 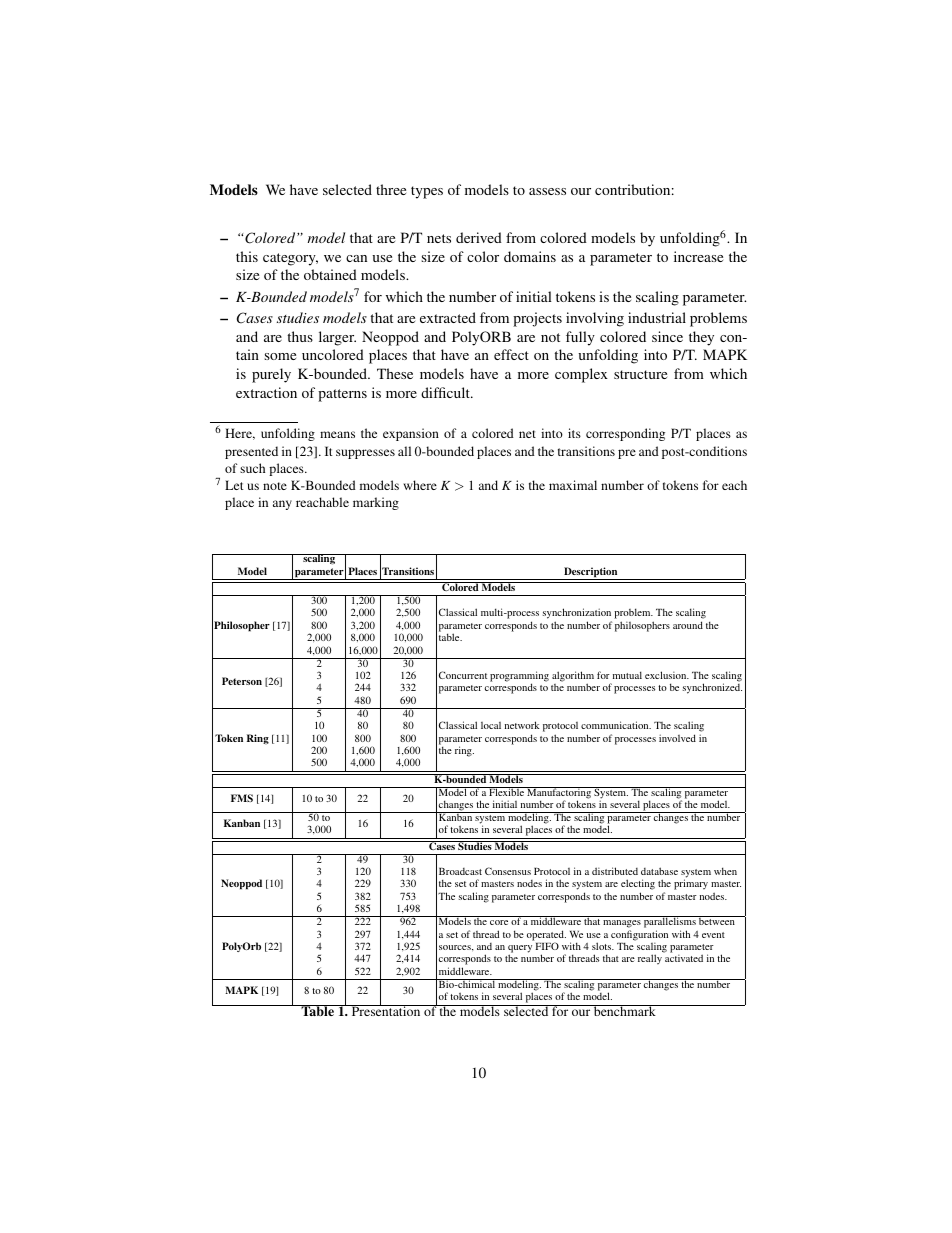 I want to click on query, so click(x=520, y=950).
